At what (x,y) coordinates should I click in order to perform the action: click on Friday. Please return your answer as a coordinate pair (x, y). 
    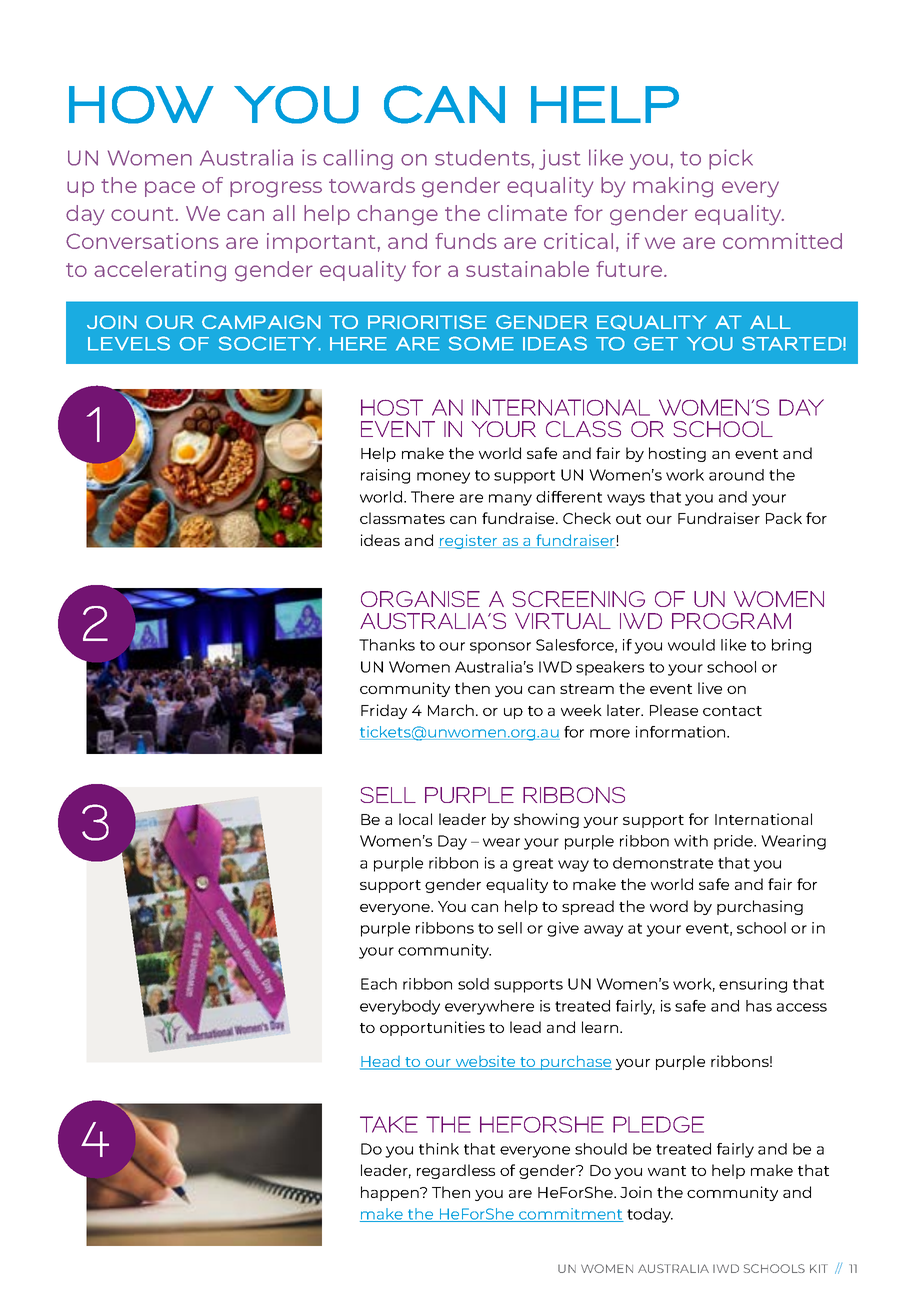
    Looking at the image, I should click on (384, 711).
